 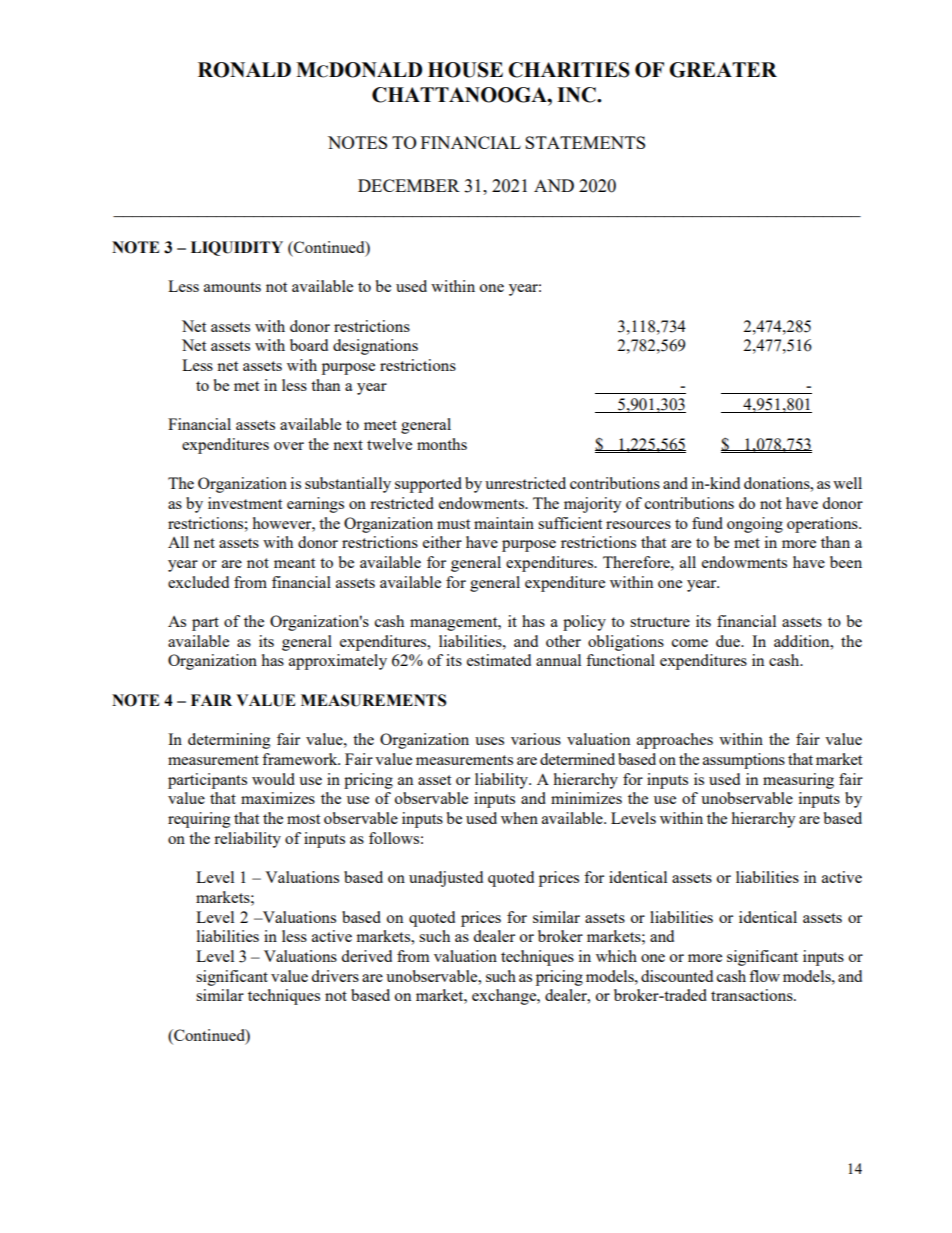 What do you see at coordinates (723, 70) in the screenshot?
I see `GREATER` at bounding box center [723, 70].
